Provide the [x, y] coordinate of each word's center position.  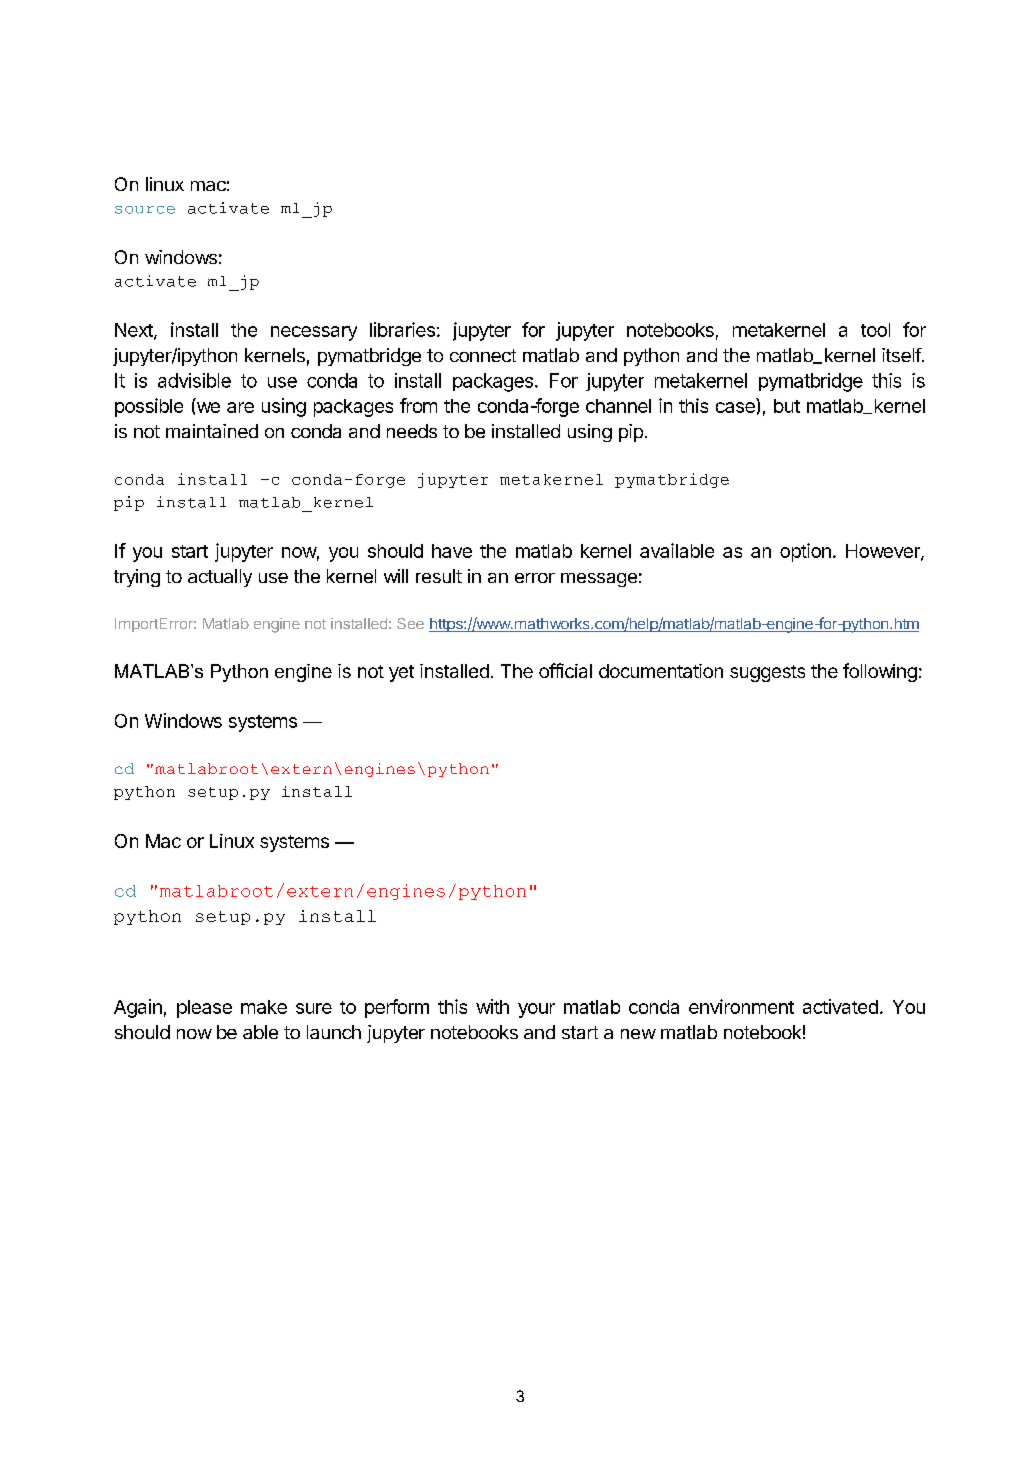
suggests [767, 673]
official [565, 670]
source [145, 210]
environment [741, 1006]
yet [401, 673]
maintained [212, 431]
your [536, 1010]
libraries [402, 329]
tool [875, 330]
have [452, 551]
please [204, 1009]
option [805, 552]
